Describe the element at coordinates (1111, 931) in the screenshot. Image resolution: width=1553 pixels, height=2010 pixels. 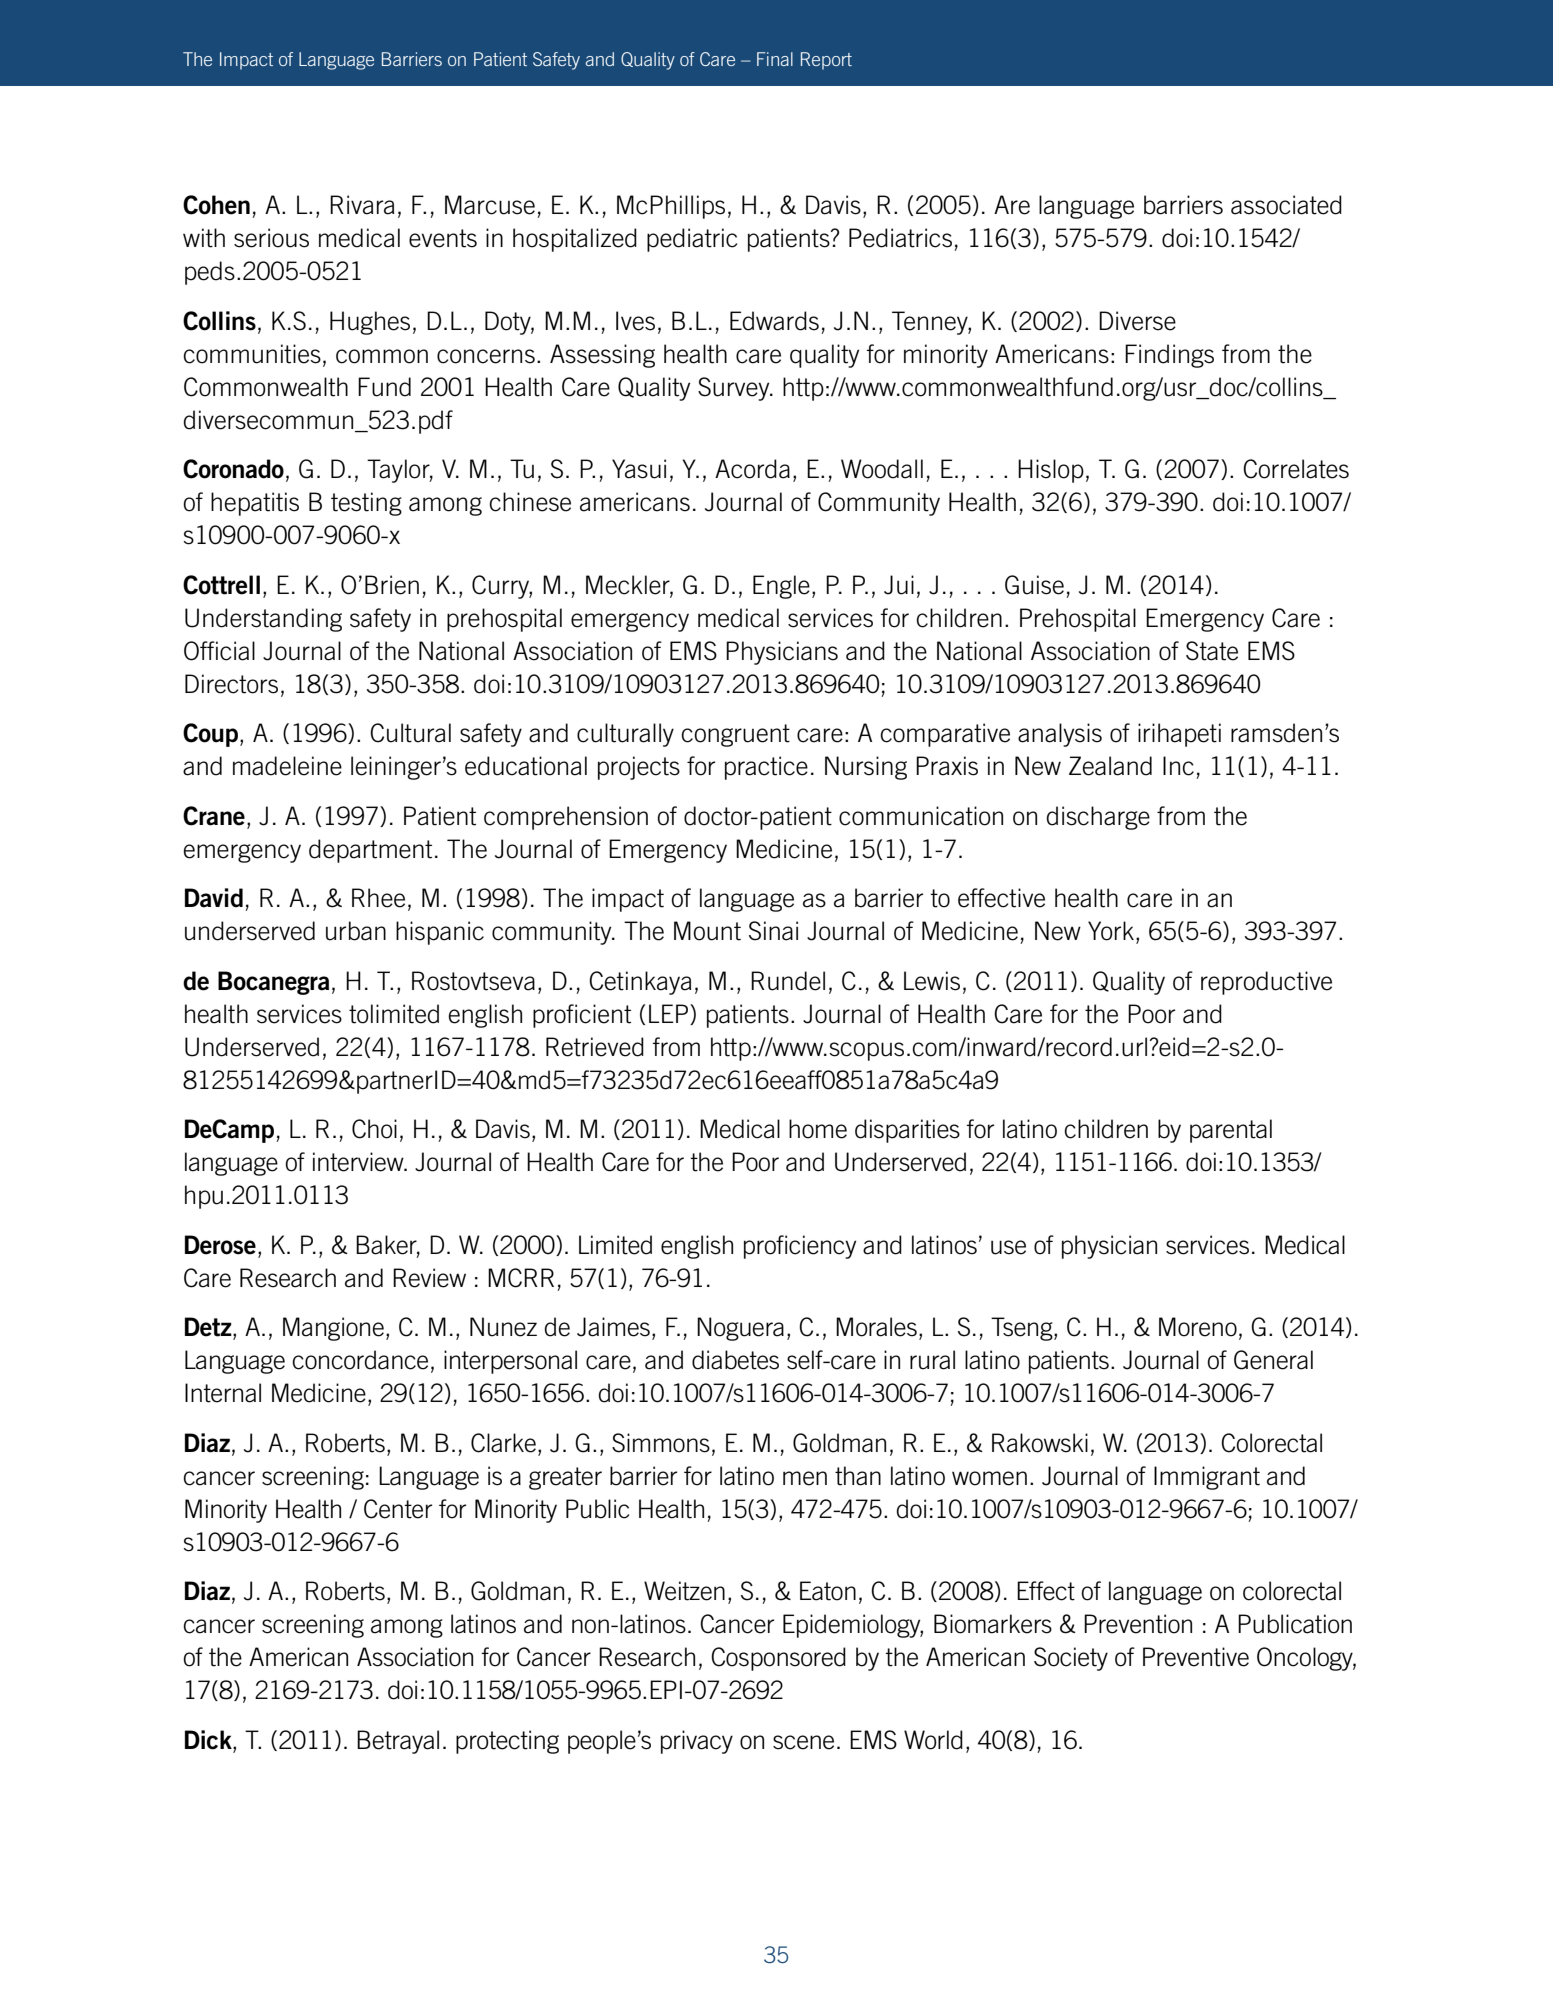
I see `York` at that location.
